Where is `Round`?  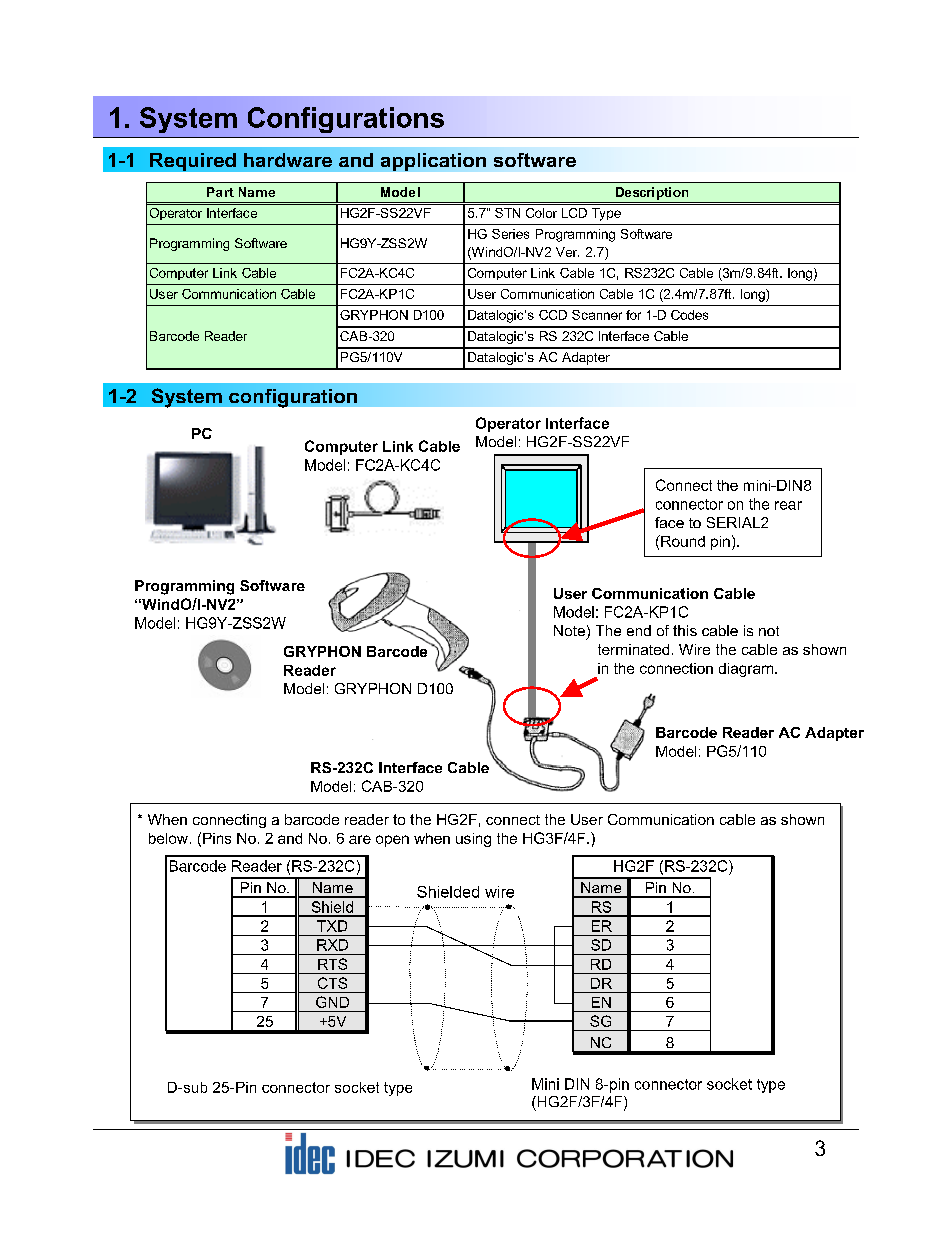
Round is located at coordinates (682, 541).
